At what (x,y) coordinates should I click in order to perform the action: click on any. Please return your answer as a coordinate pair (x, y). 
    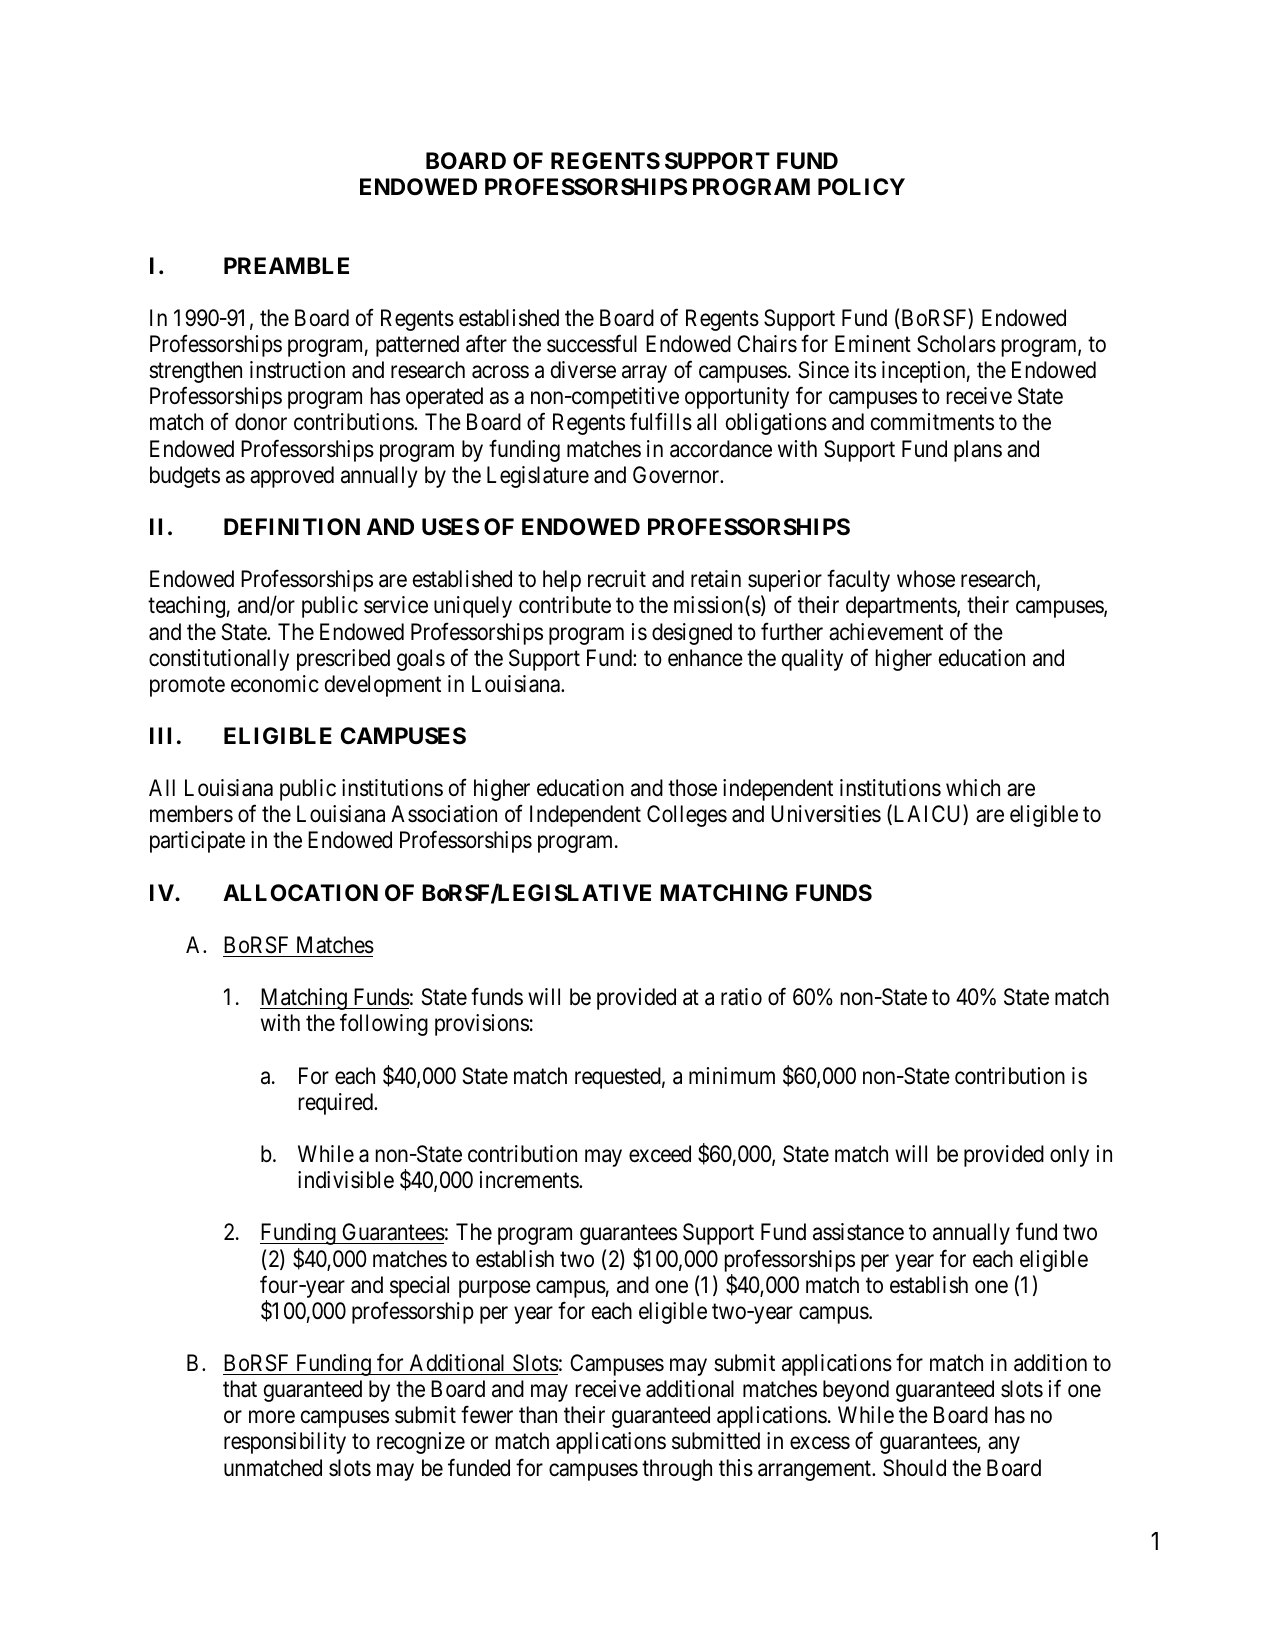
    Looking at the image, I should click on (1004, 1445).
